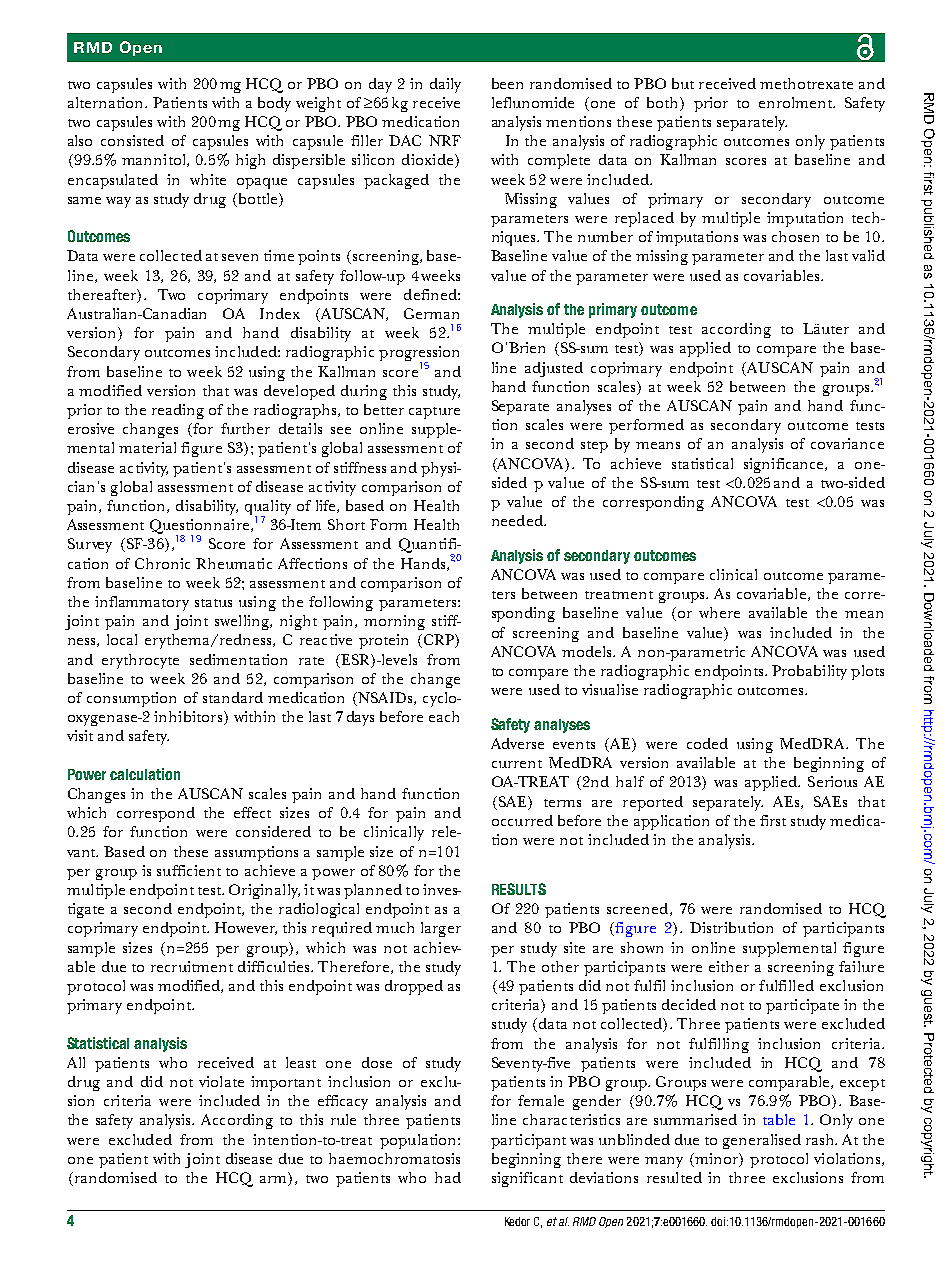 The image size is (952, 1270). Describe the element at coordinates (832, 781) in the screenshot. I see `Serious` at that location.
